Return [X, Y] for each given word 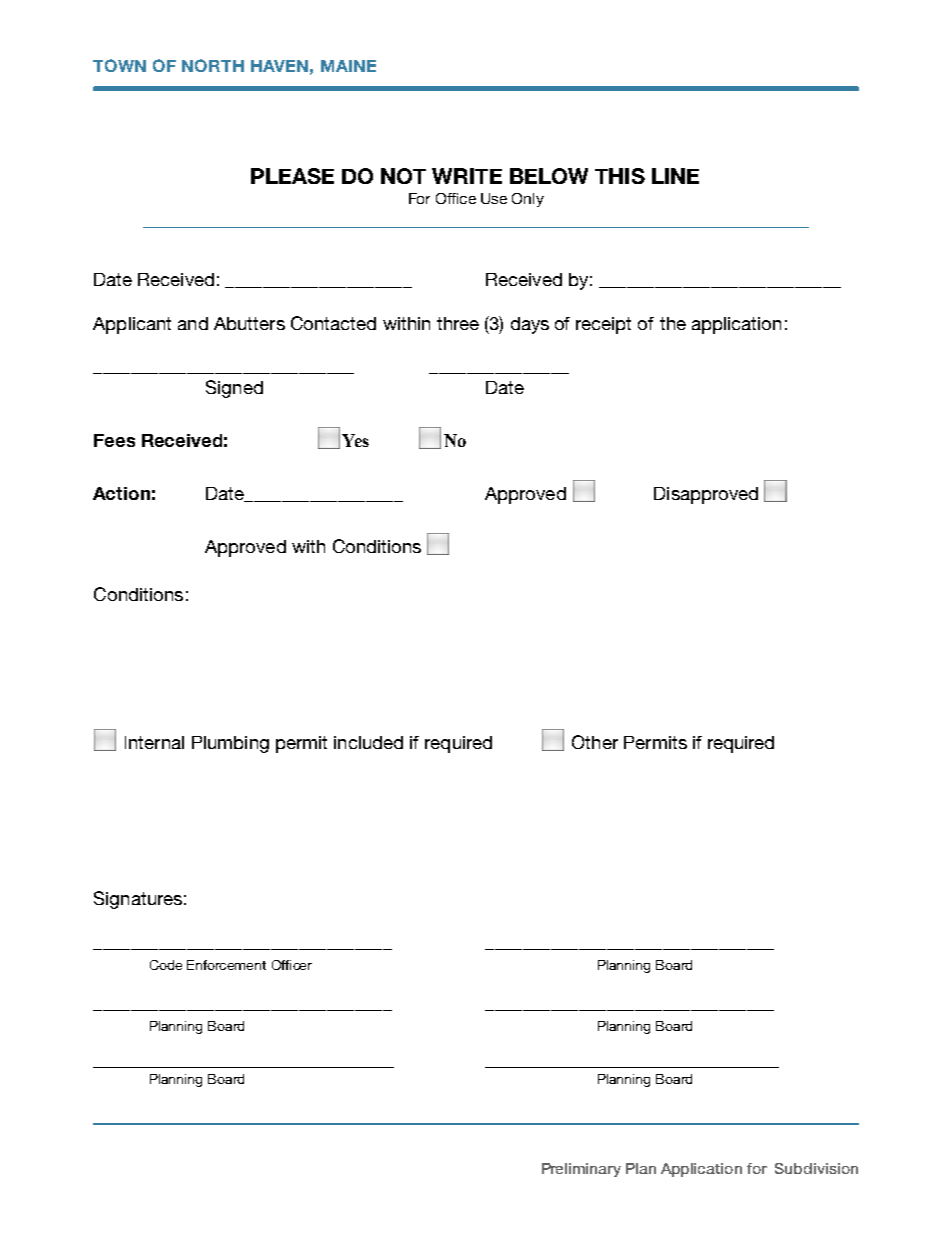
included [368, 742]
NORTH [213, 65]
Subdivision [816, 1168]
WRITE [467, 176]
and [193, 323]
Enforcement [226, 965]
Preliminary [581, 1170]
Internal [154, 742]
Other [595, 742]
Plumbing [230, 744]
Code [166, 965]
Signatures [138, 900]
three [458, 323]
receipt [603, 325]
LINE [675, 176]
